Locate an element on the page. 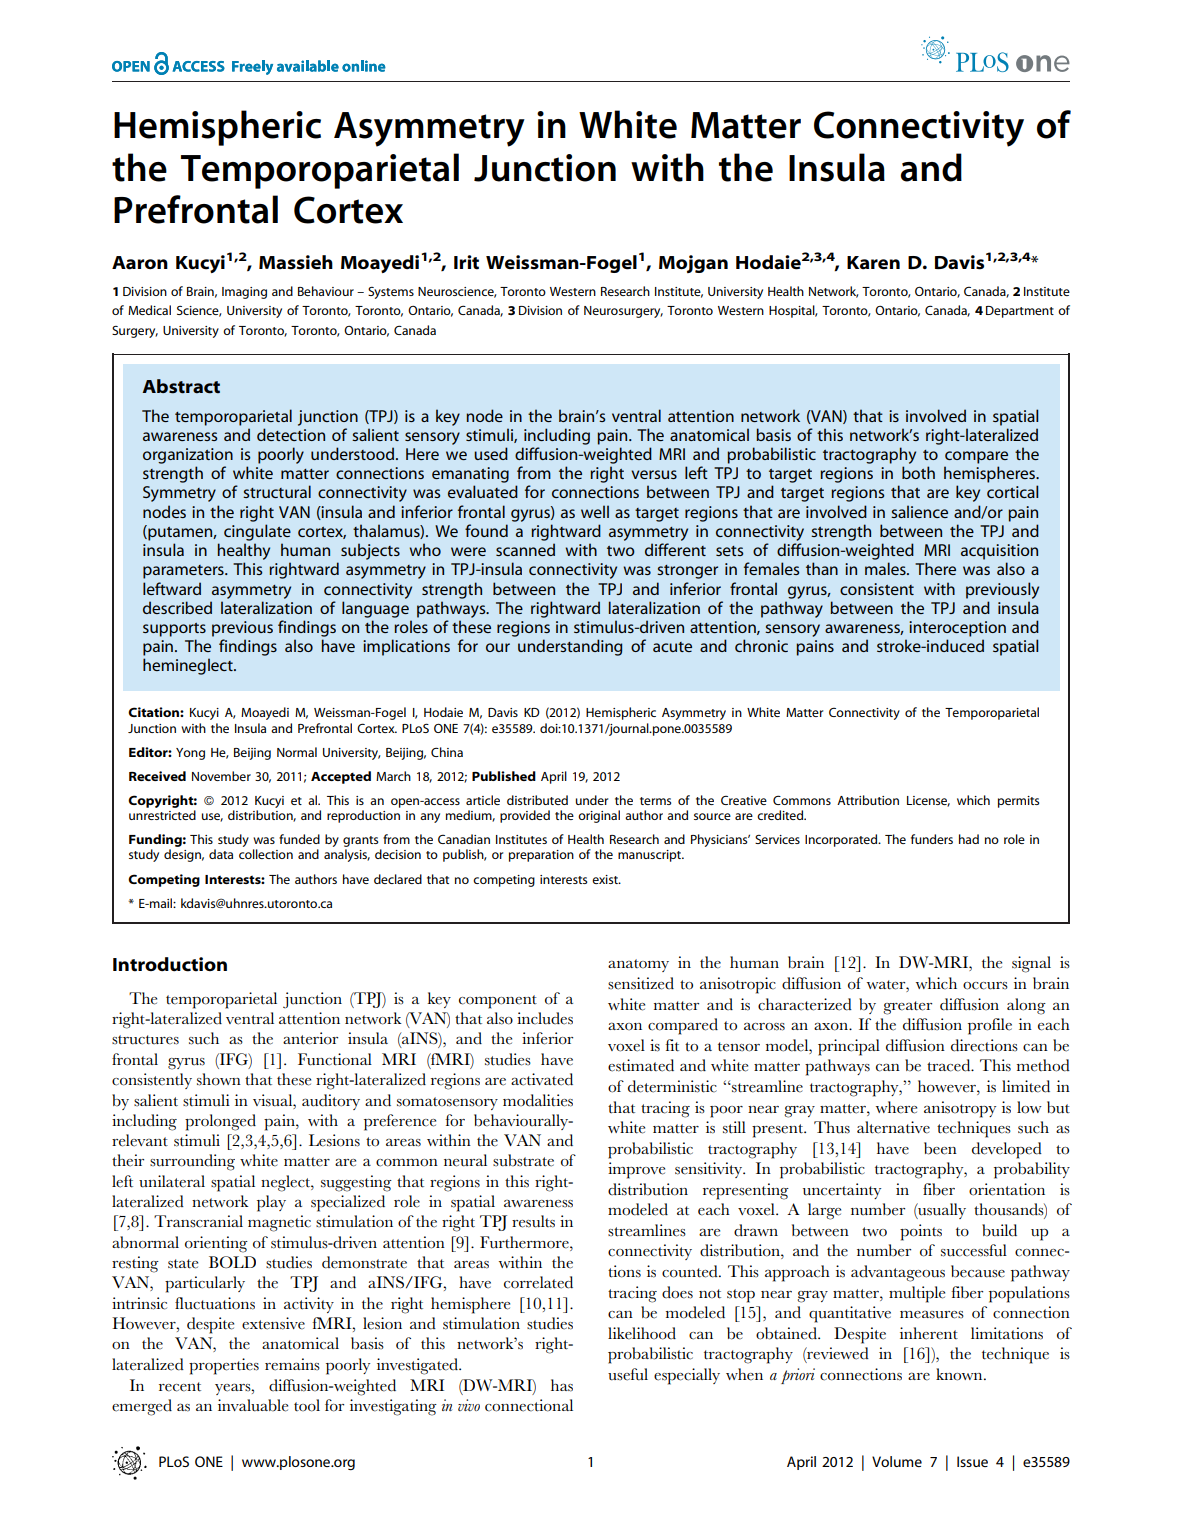 The image size is (1182, 1526). Volume is located at coordinates (897, 1461).
